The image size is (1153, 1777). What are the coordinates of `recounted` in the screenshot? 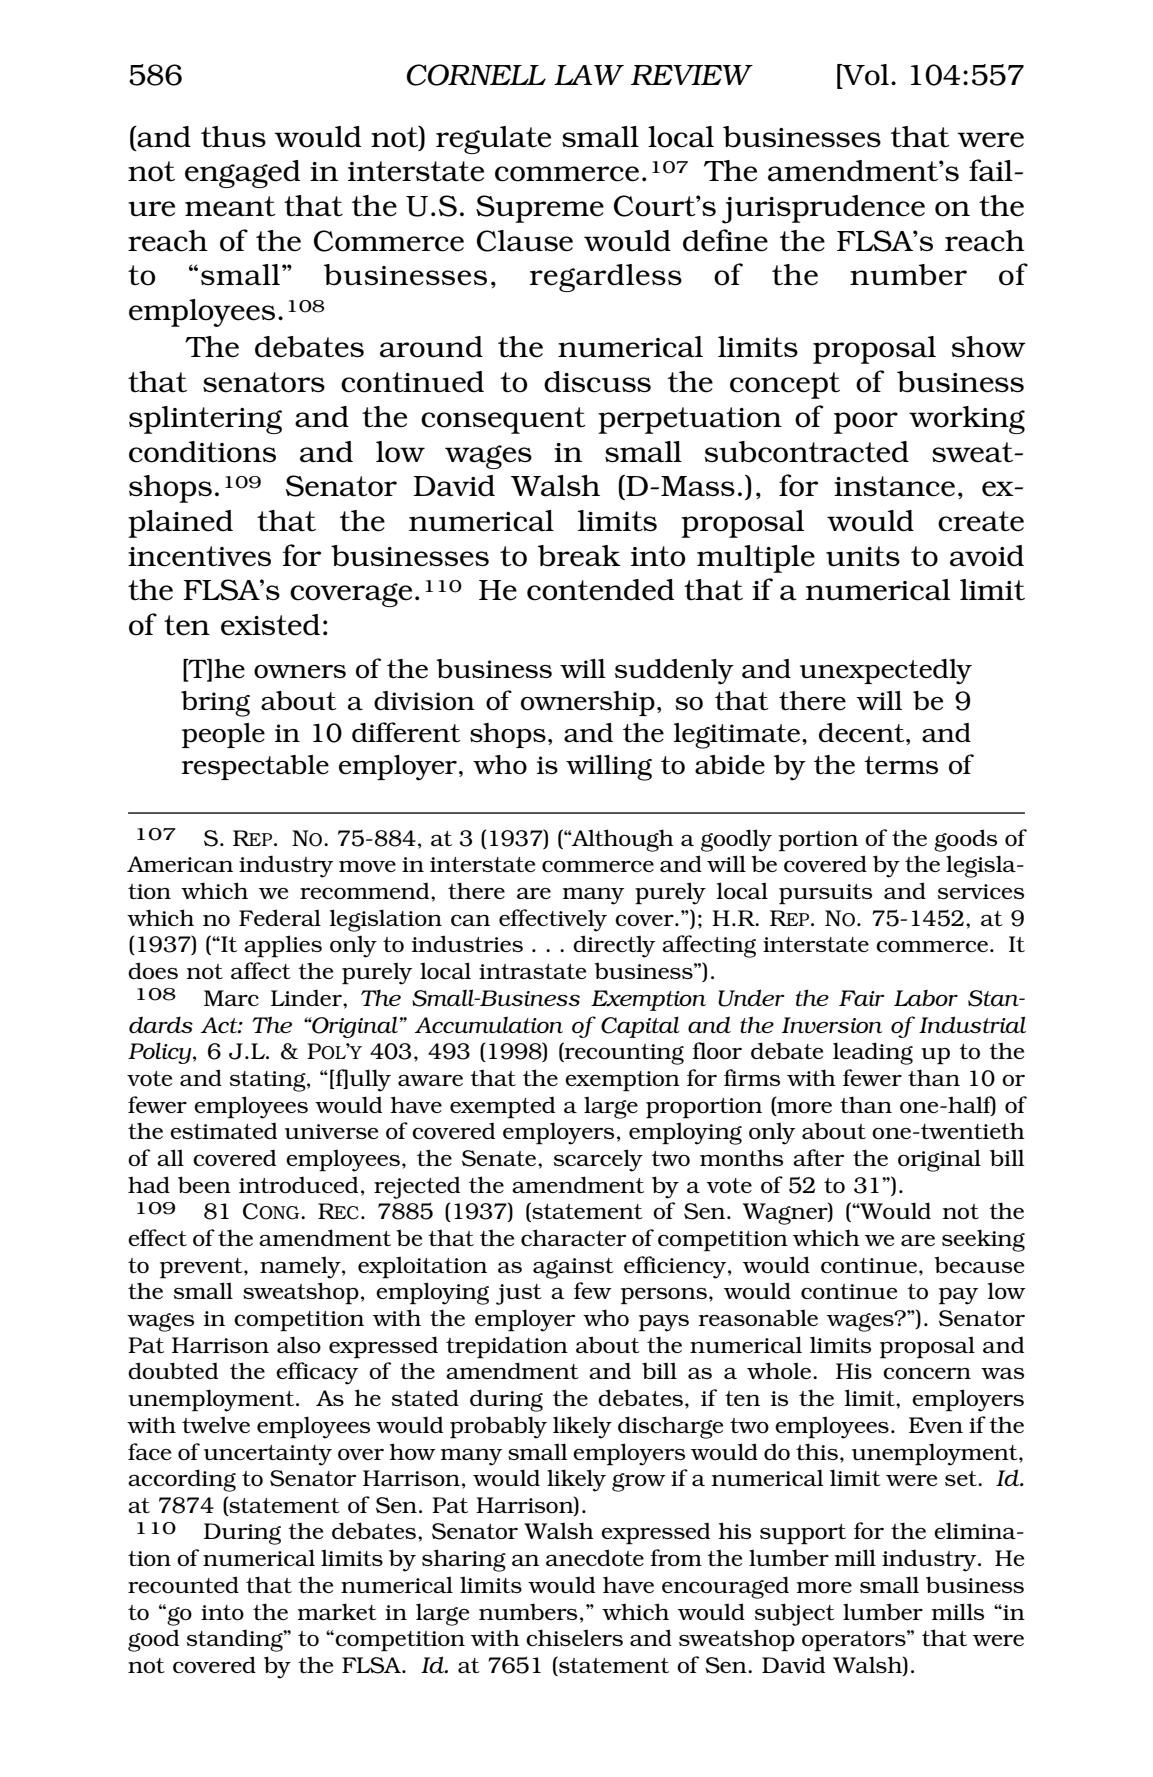 It's located at (183, 1584).
